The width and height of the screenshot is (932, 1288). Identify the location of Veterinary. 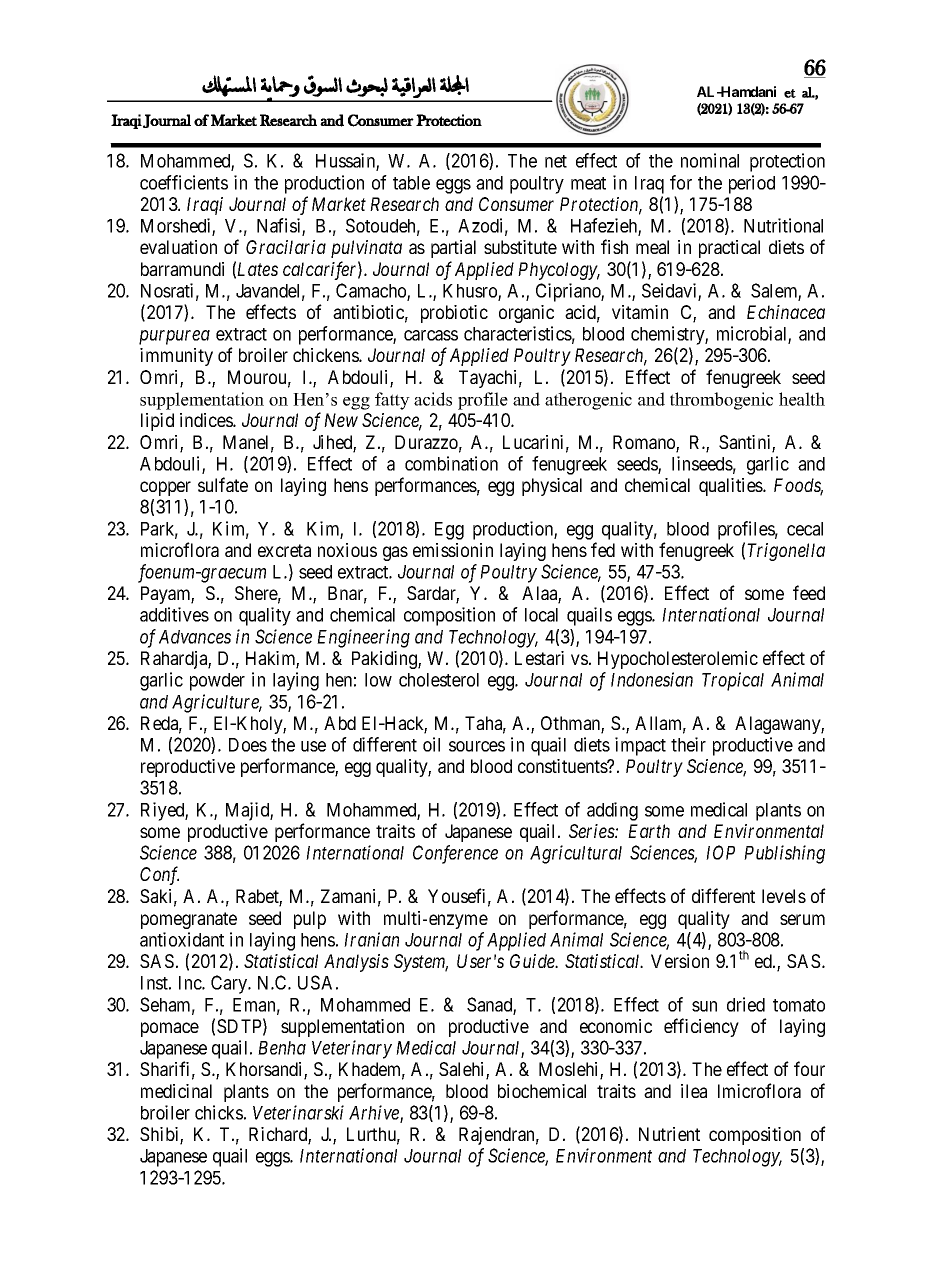
(352, 1049).
